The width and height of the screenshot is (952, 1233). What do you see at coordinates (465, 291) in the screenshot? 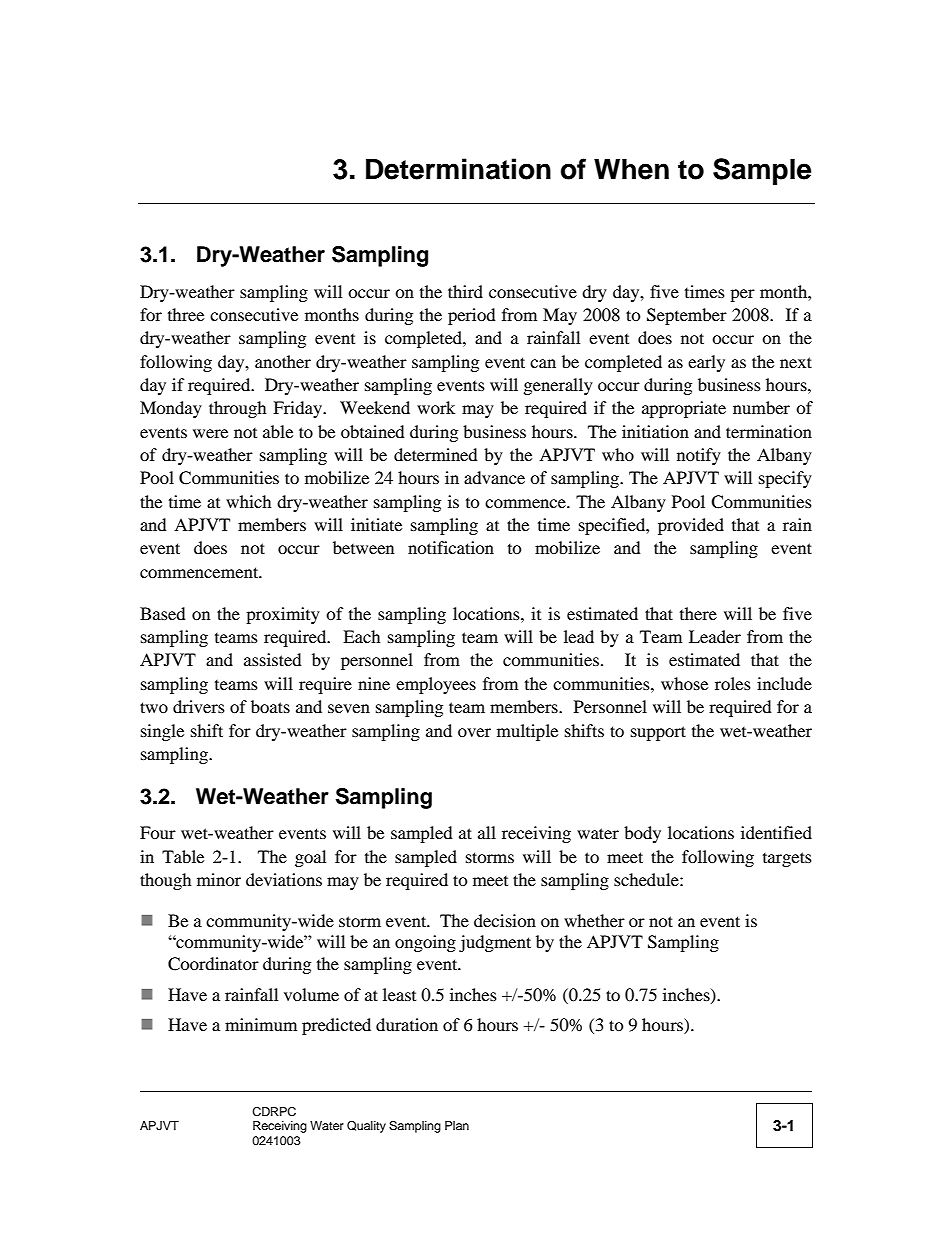
I see `third` at bounding box center [465, 291].
